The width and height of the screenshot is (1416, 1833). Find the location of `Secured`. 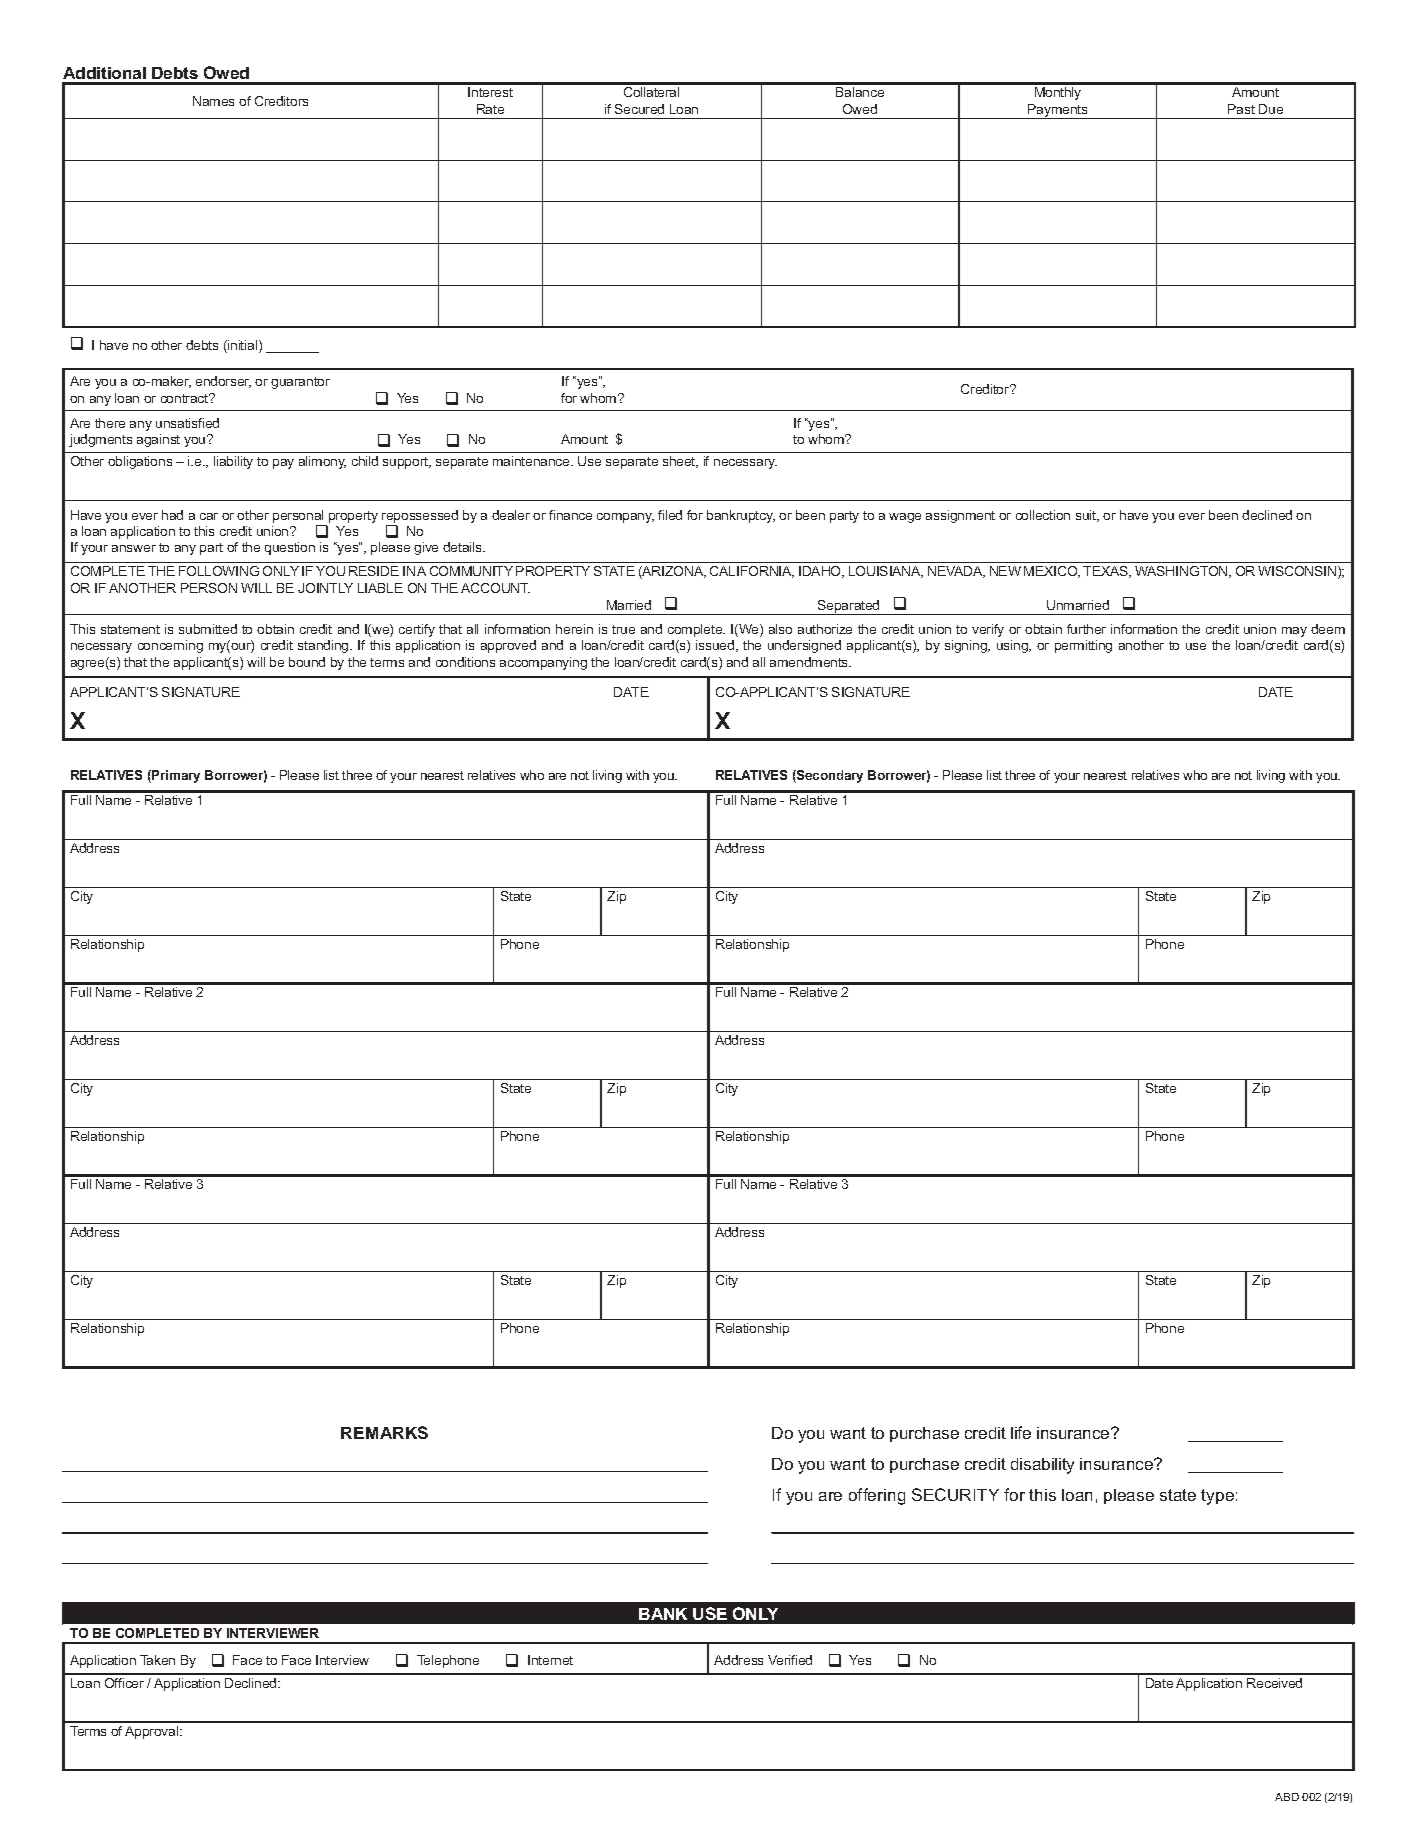

Secured is located at coordinates (639, 109).
